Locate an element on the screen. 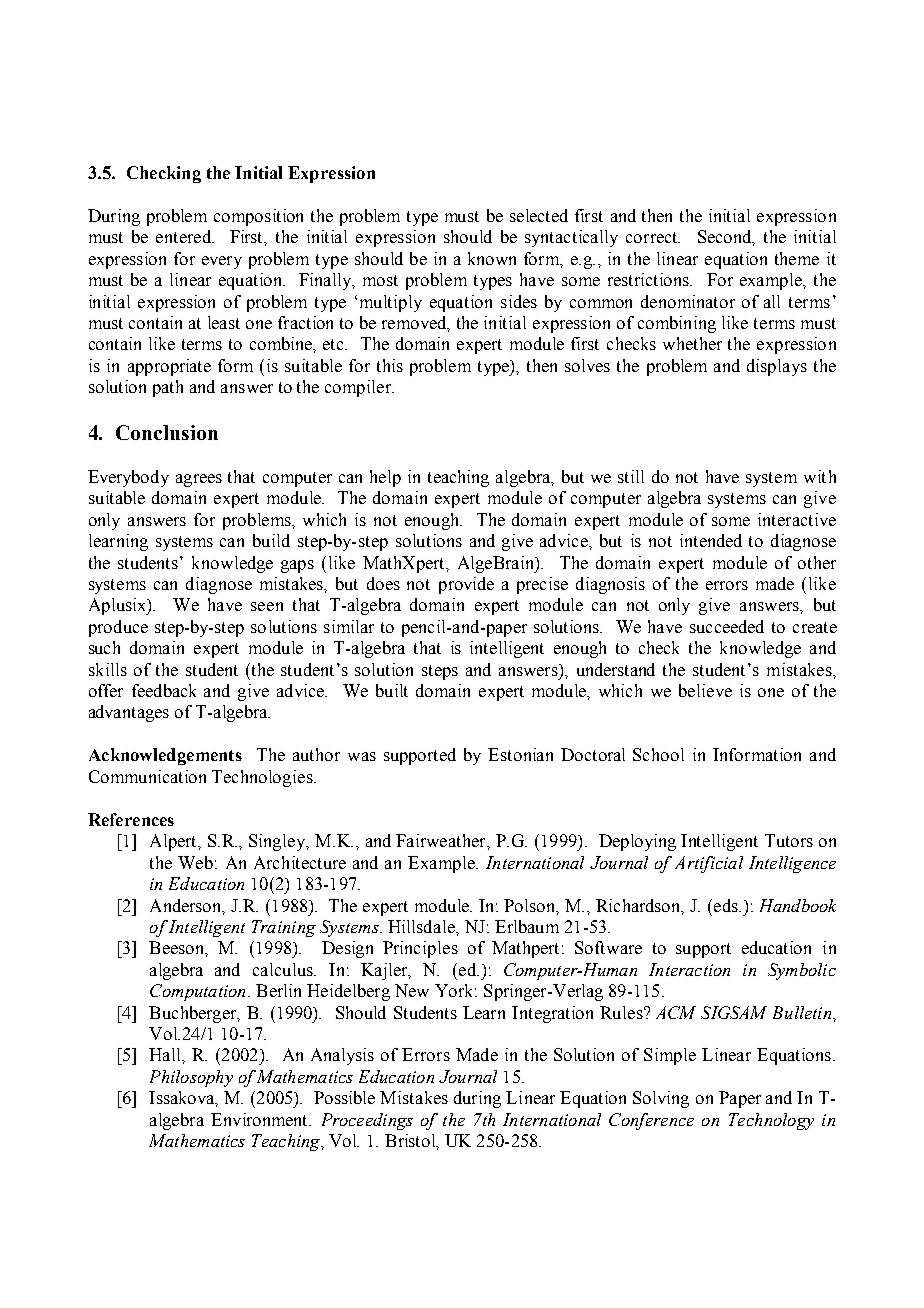 The image size is (924, 1308). known is located at coordinates (492, 258).
